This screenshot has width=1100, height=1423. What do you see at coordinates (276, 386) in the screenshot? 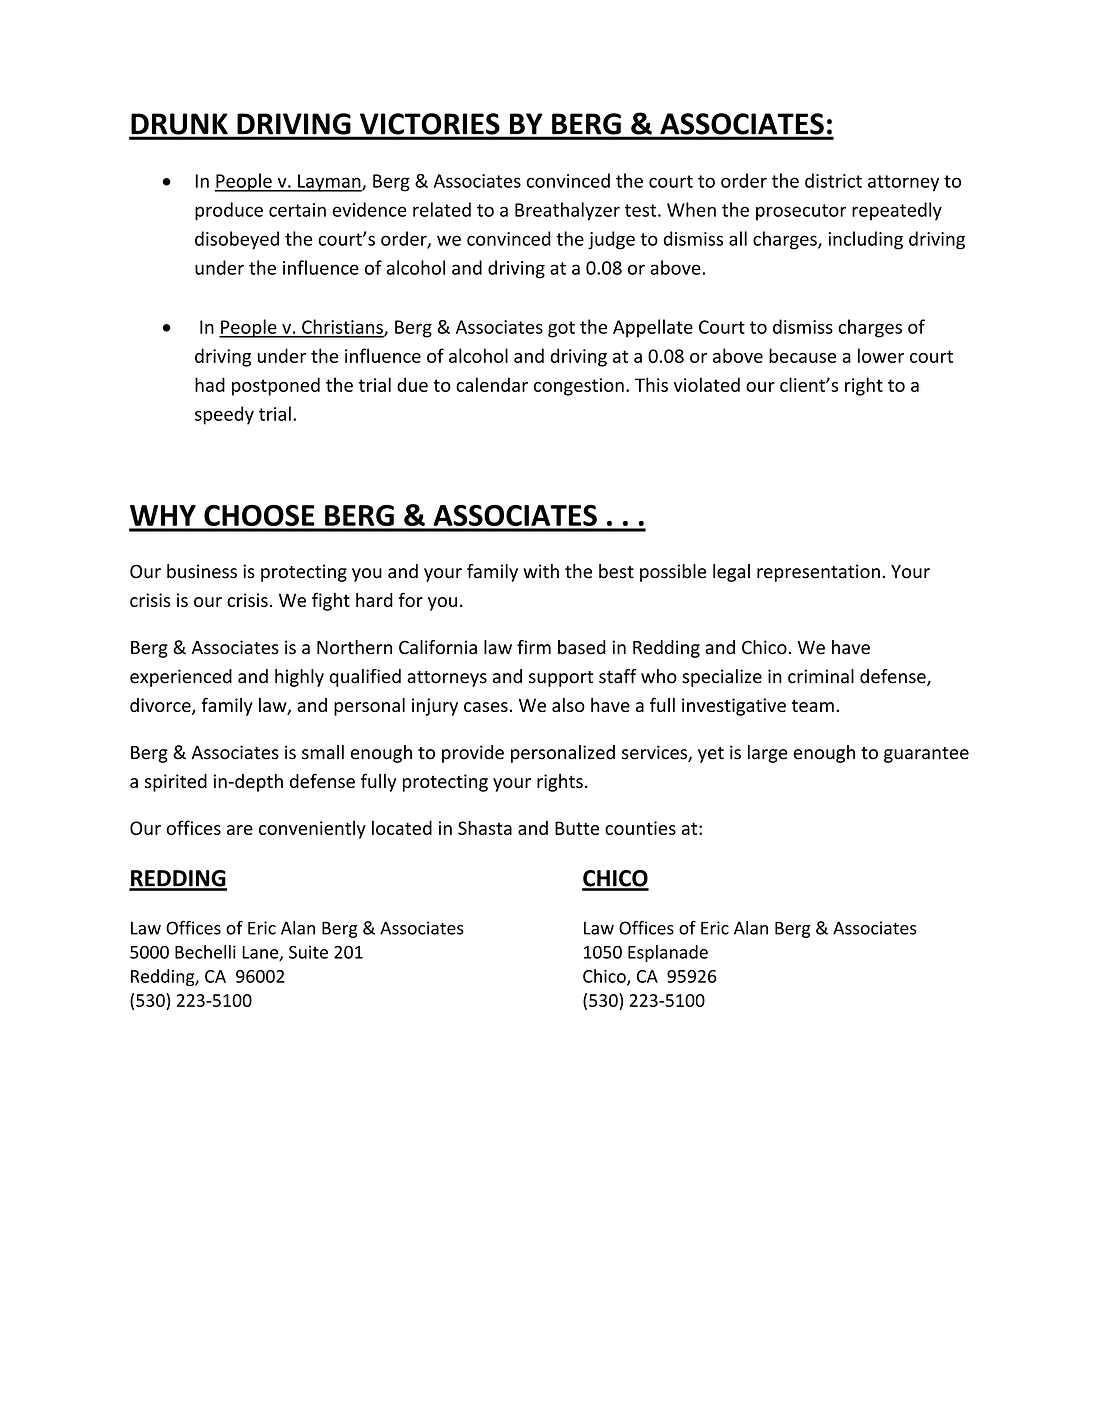
I see `postponed` at bounding box center [276, 386].
